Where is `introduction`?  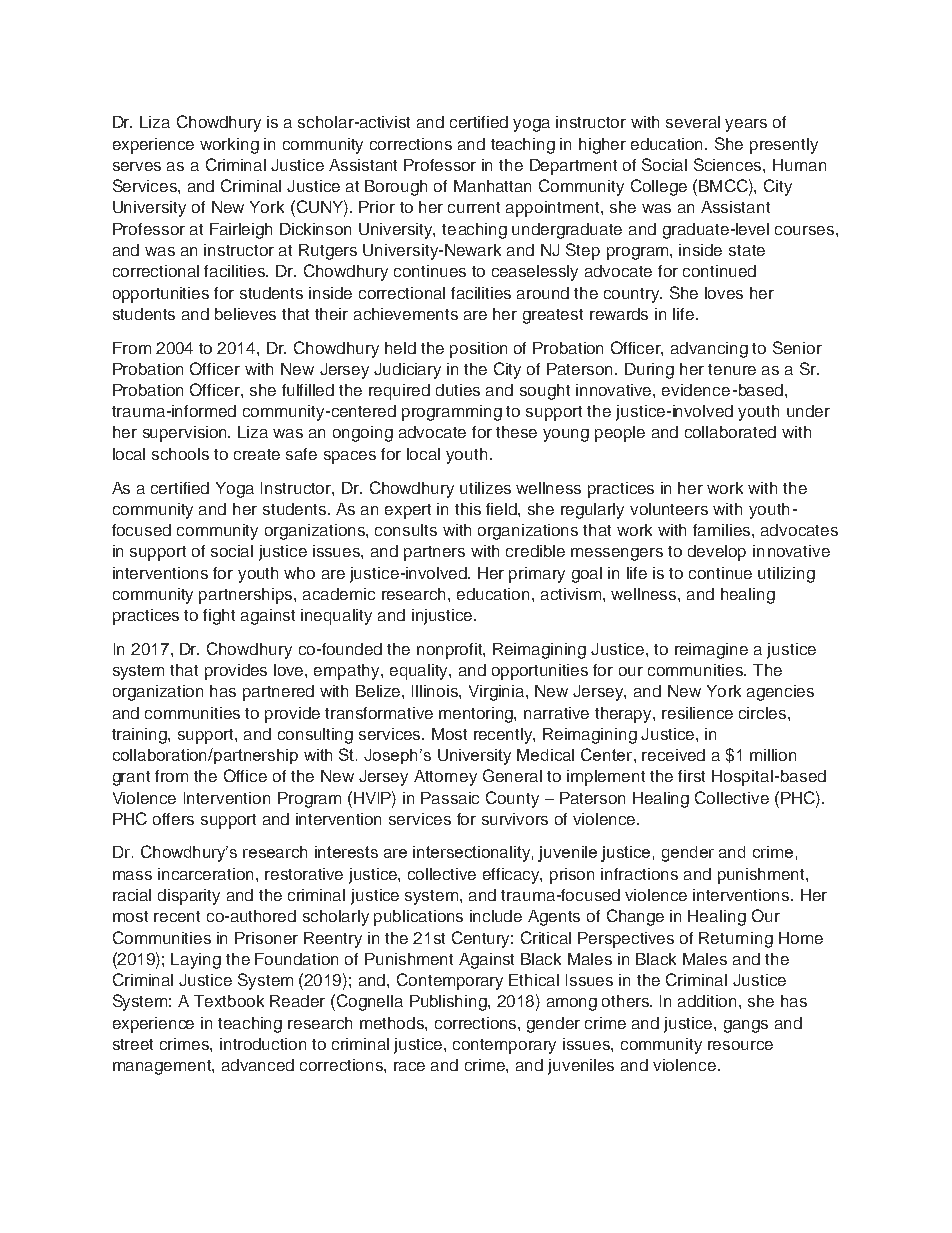
introduction is located at coordinates (263, 1044).
